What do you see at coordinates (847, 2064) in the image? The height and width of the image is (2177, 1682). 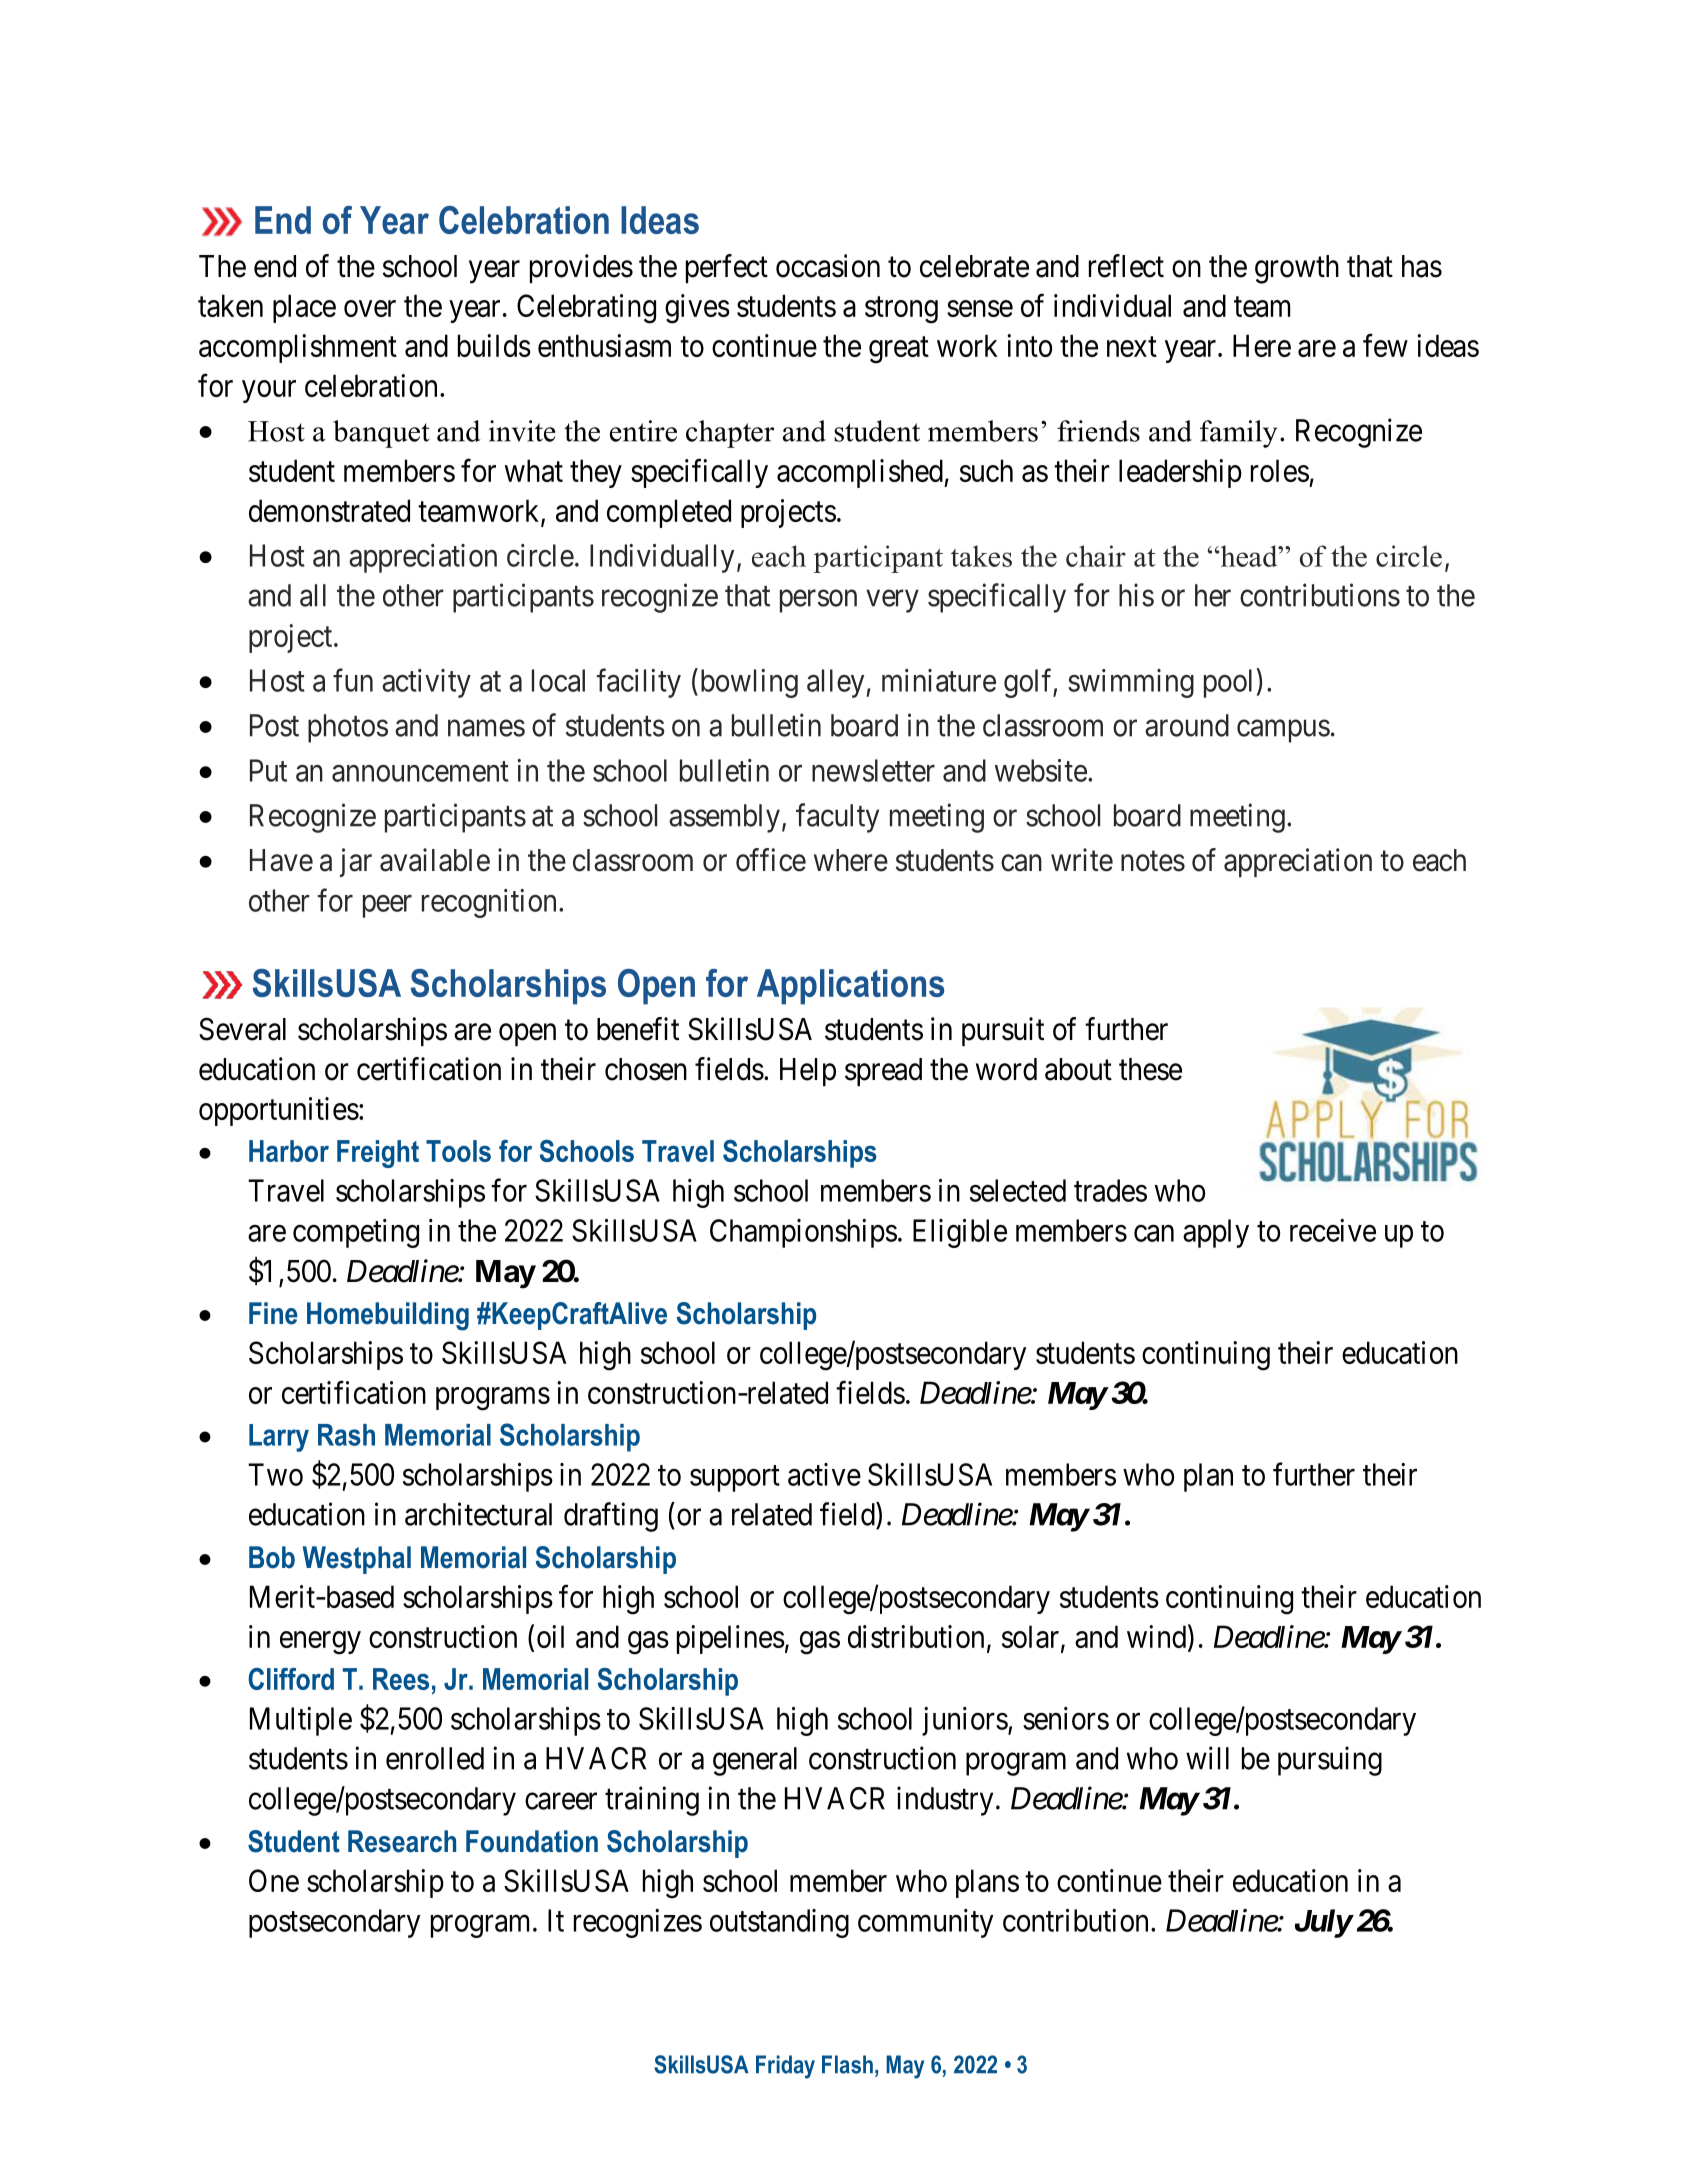 I see `Flash` at bounding box center [847, 2064].
